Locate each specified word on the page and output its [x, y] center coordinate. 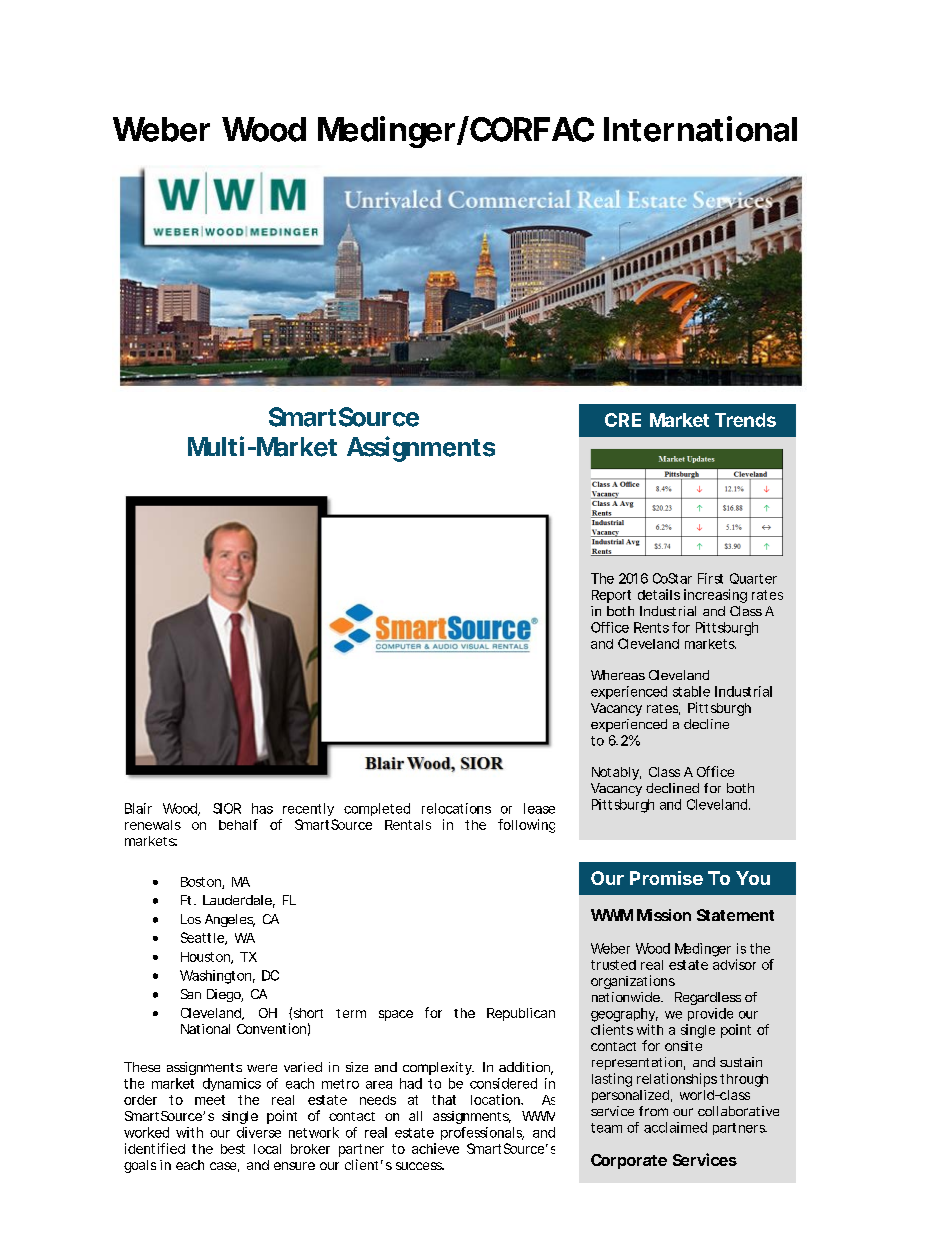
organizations [633, 982]
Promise [666, 878]
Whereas [618, 675]
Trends [745, 420]
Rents [651, 627]
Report [611, 596]
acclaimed [675, 1127]
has [262, 808]
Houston [206, 958]
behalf [238, 824]
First [710, 578]
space [396, 1015]
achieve [435, 1148]
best [233, 1149]
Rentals [408, 825]
